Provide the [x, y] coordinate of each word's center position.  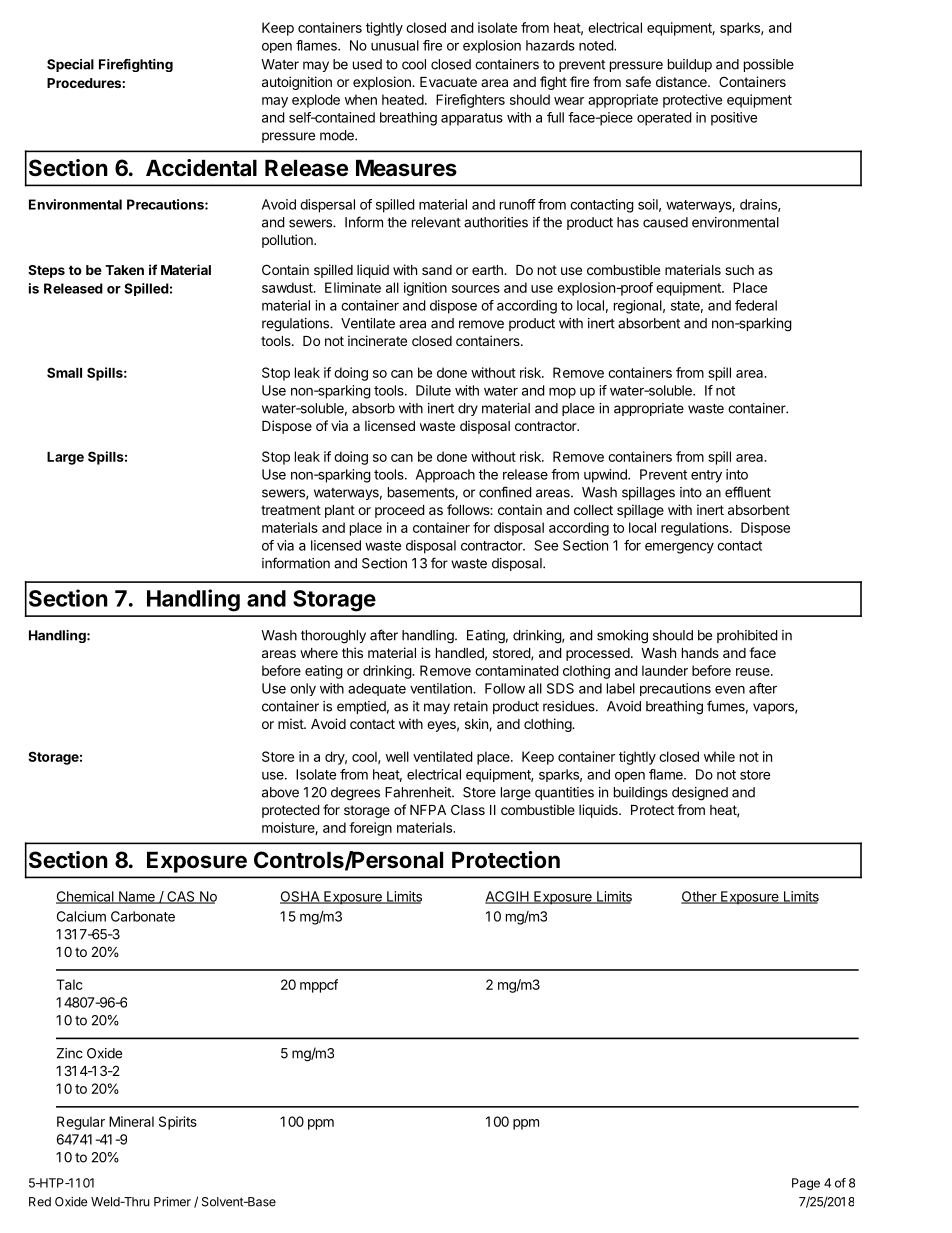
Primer [172, 1202]
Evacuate [448, 82]
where [319, 653]
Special [70, 65]
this [352, 652]
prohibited [747, 636]
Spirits [178, 1123]
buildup [690, 65]
